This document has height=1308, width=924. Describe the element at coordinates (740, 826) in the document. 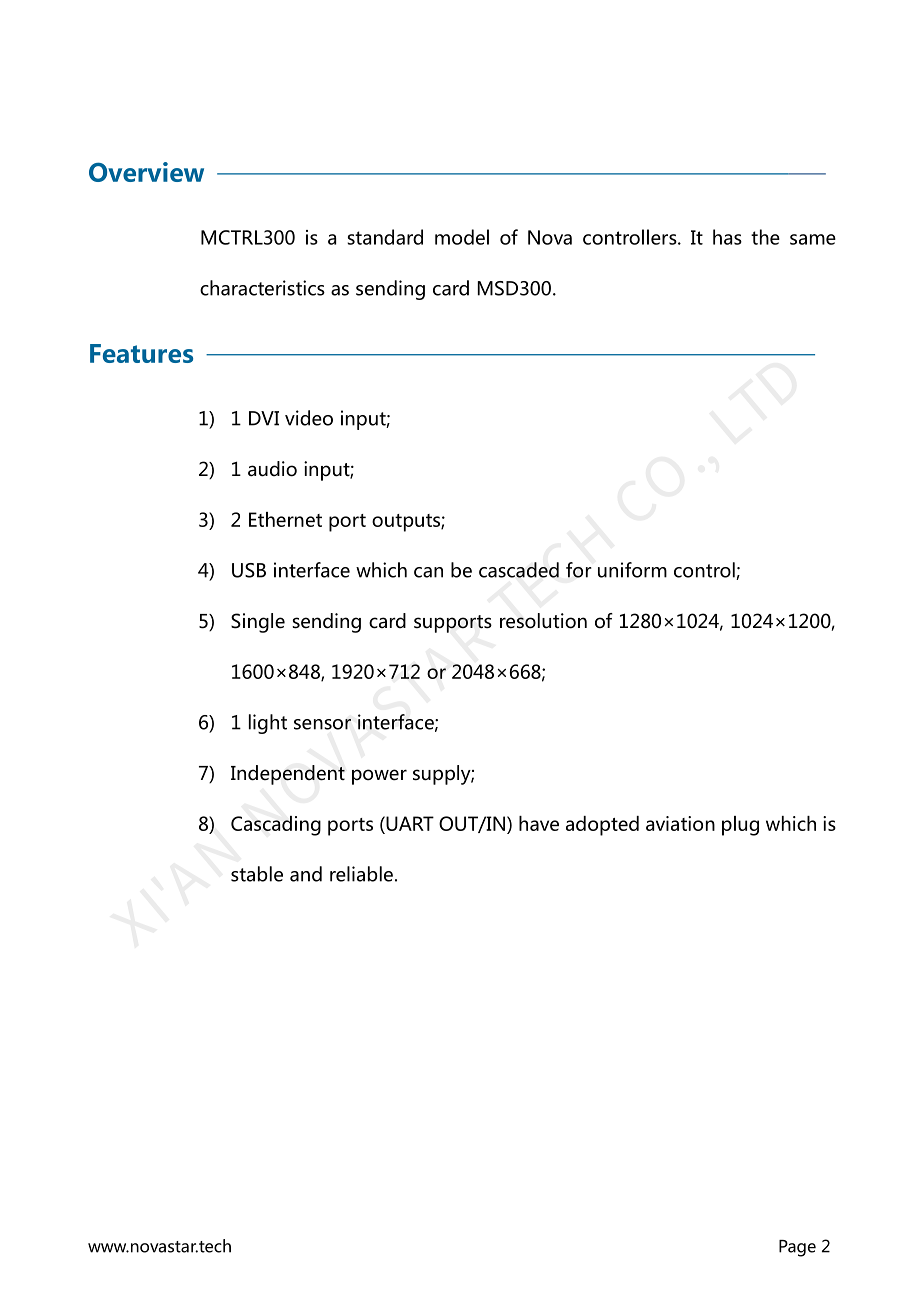

I see `plug` at that location.
